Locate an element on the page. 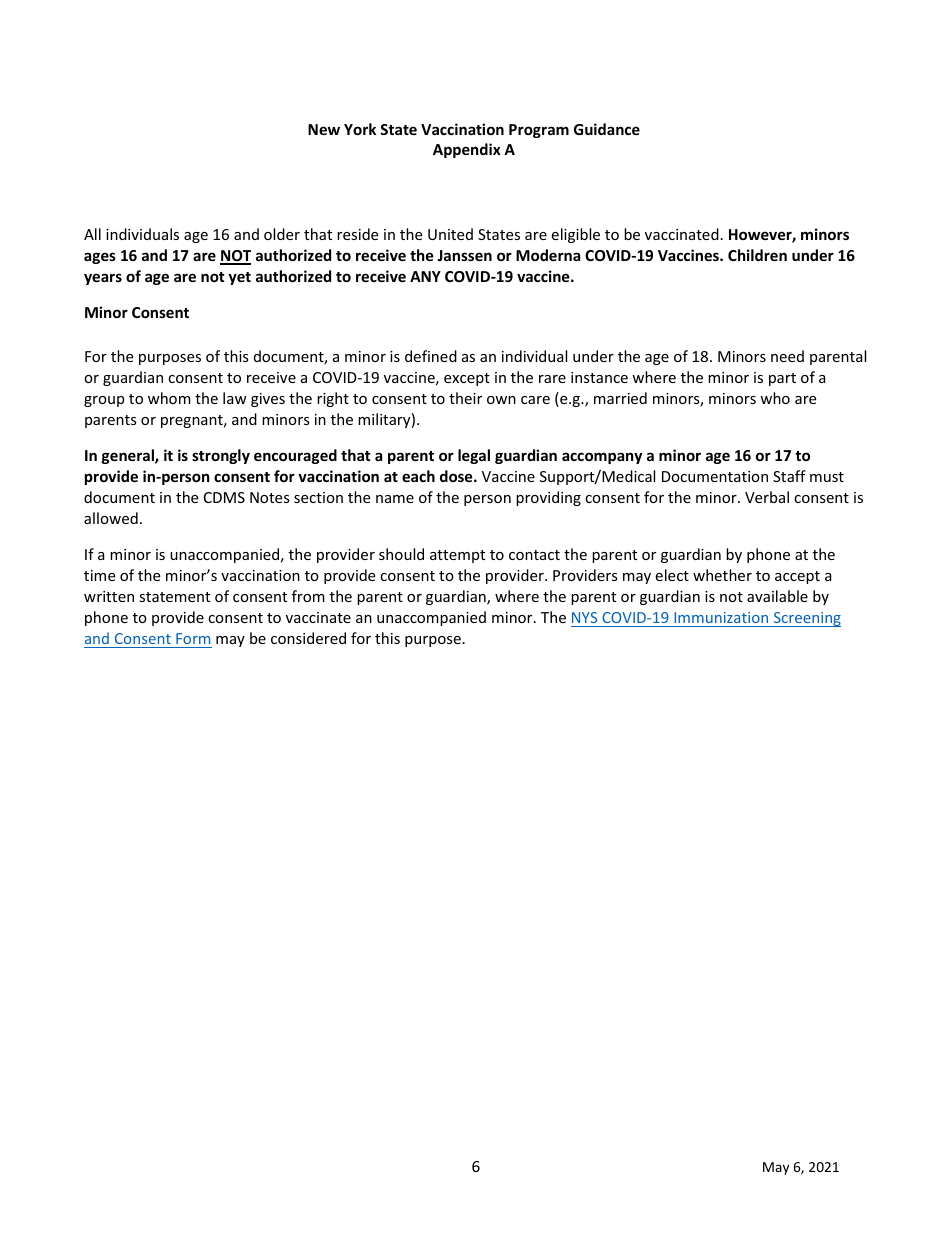  Form is located at coordinates (193, 638).
